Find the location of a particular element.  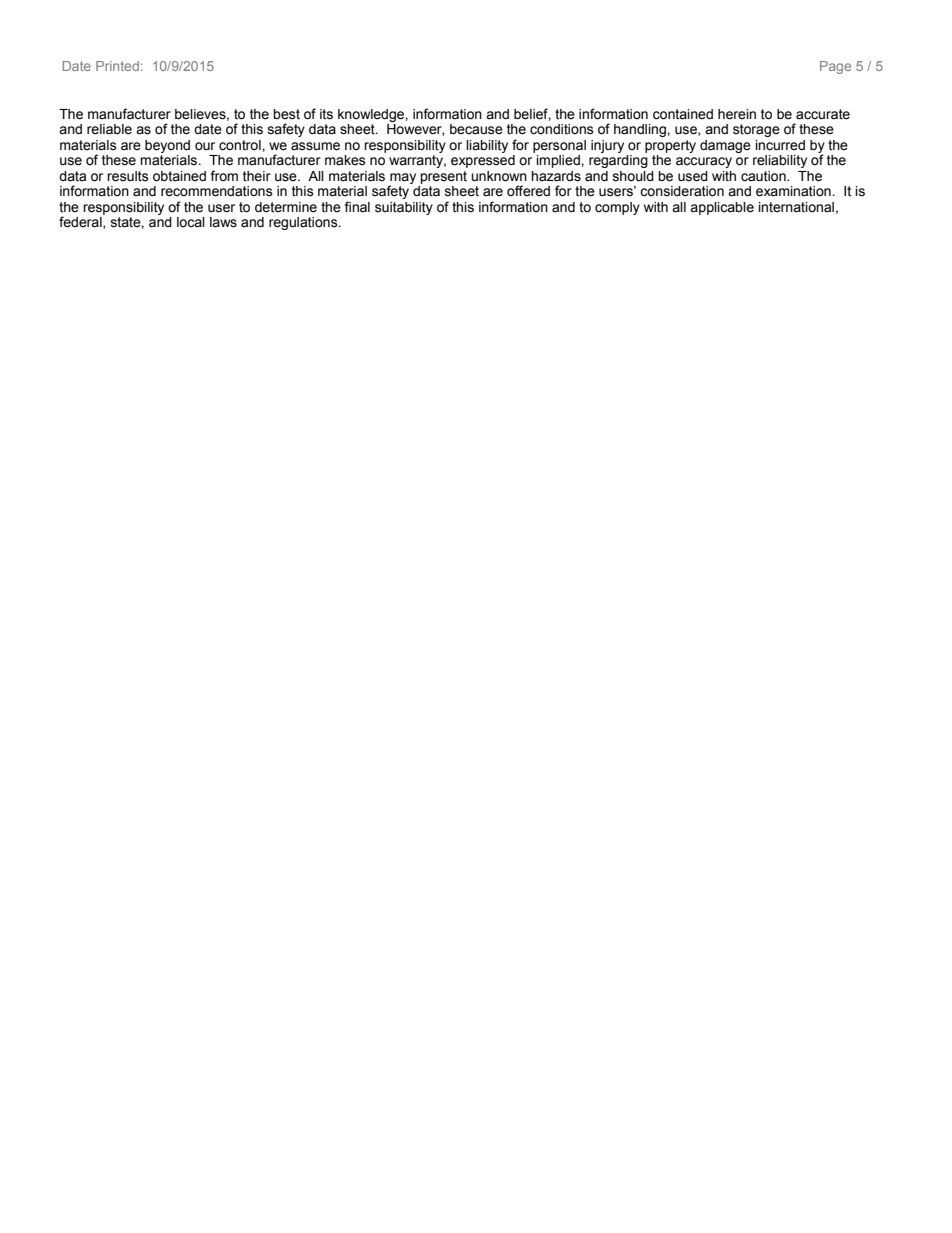

Printed is located at coordinates (117, 66).
